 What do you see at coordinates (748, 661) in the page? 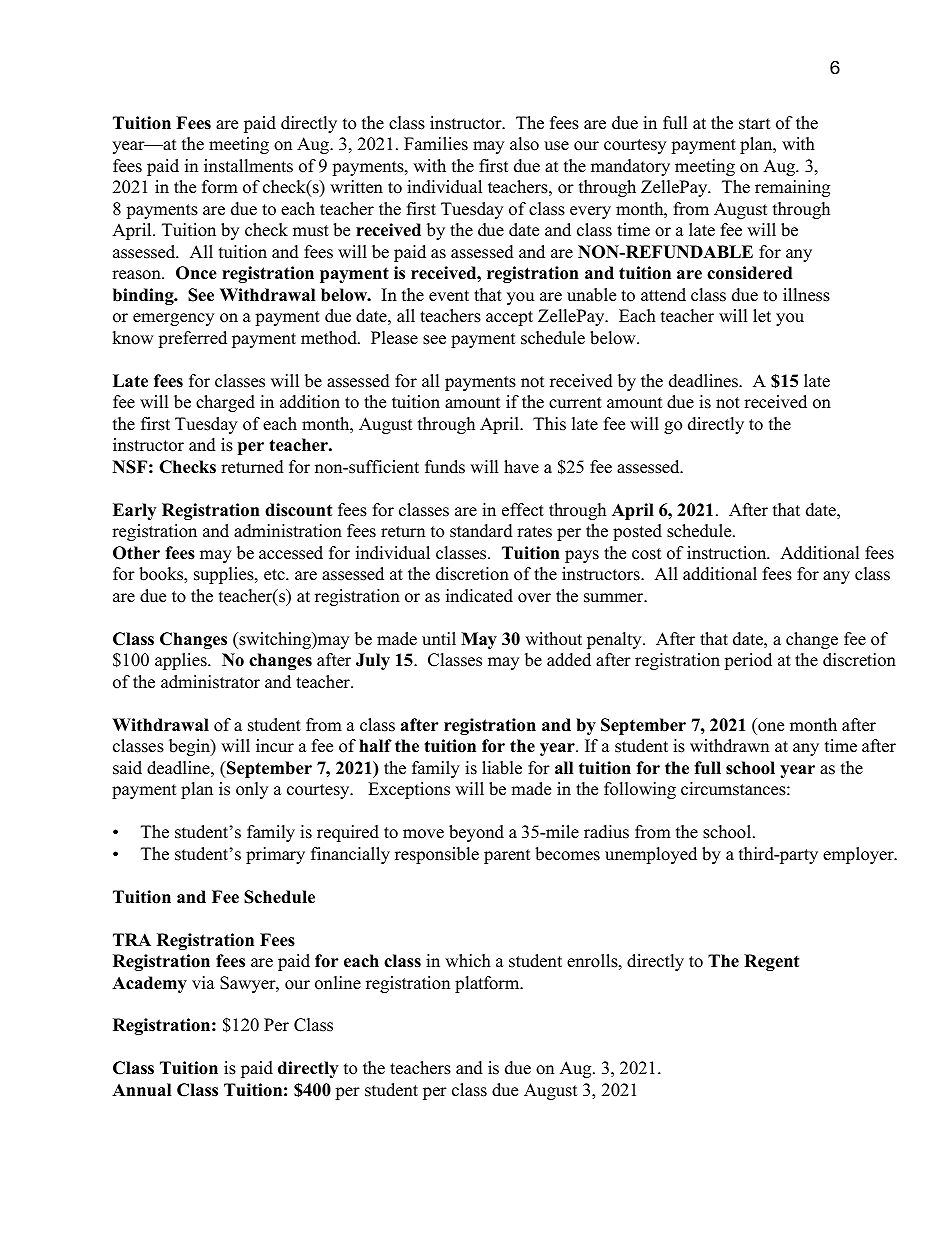
I see `period` at bounding box center [748, 661].
